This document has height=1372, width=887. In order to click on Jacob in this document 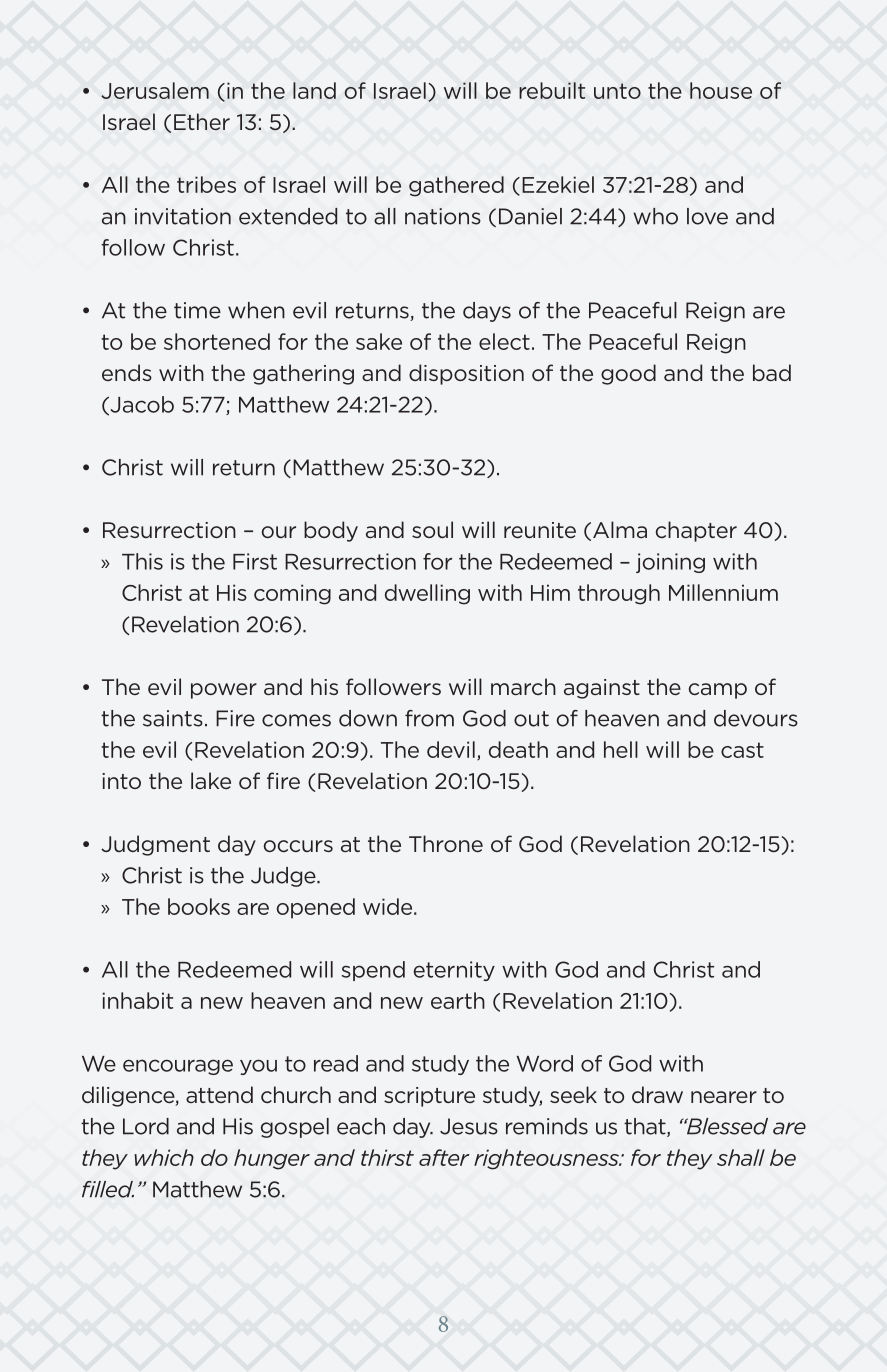, I will do `click(141, 405)`.
